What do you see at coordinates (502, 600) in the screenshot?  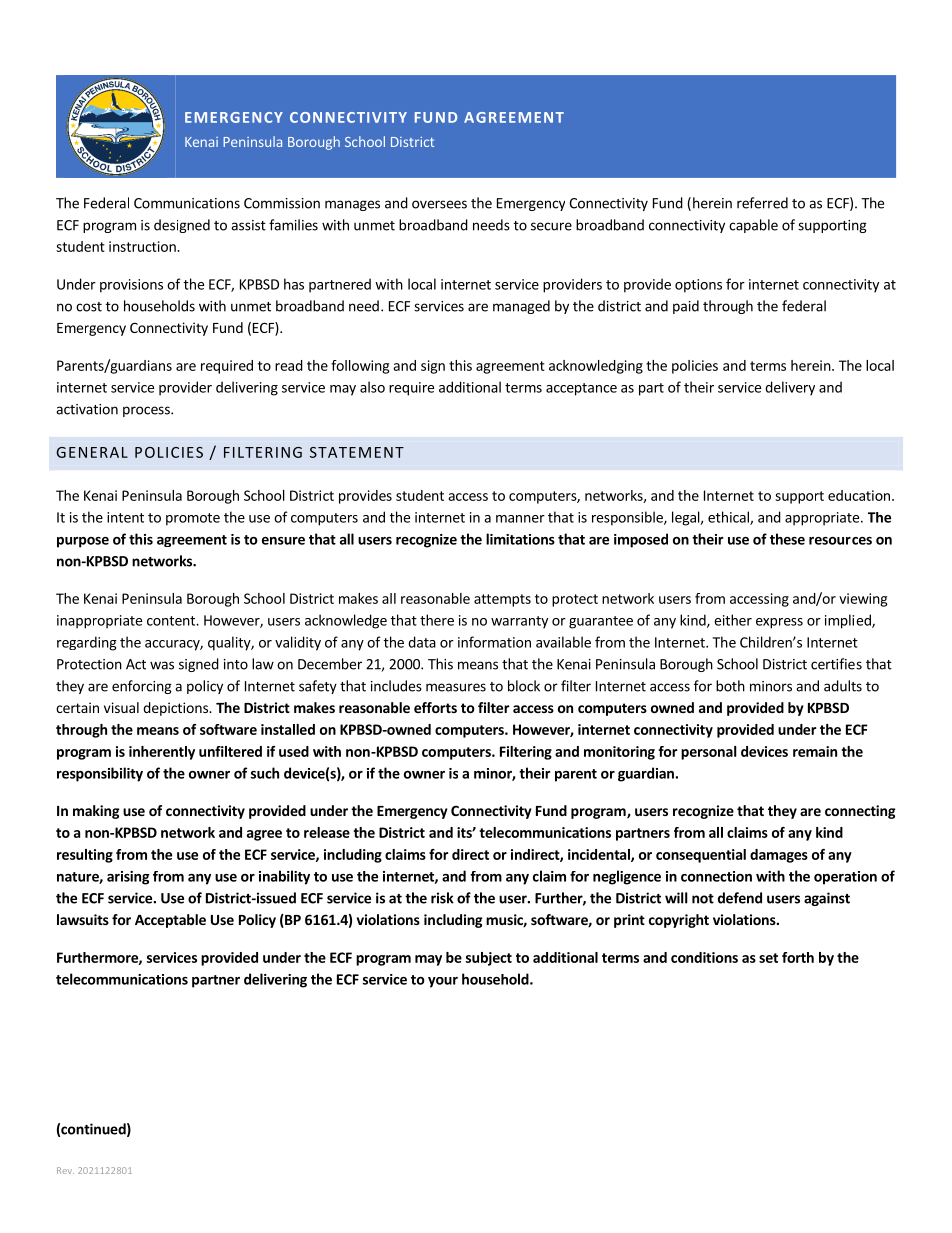 I see `attempts` at bounding box center [502, 600].
